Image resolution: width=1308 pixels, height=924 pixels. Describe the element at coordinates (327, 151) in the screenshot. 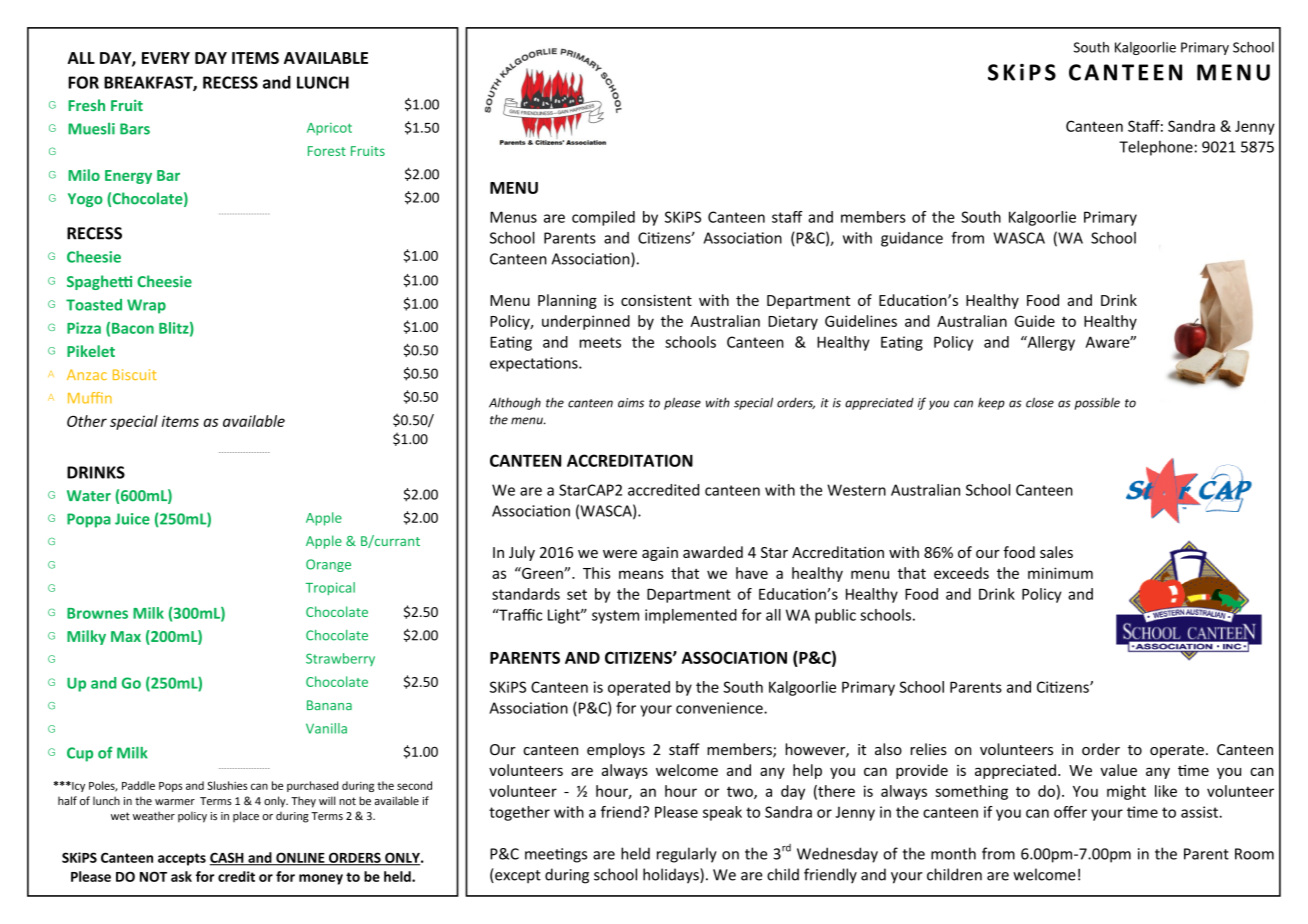

I see `Forest` at that location.
